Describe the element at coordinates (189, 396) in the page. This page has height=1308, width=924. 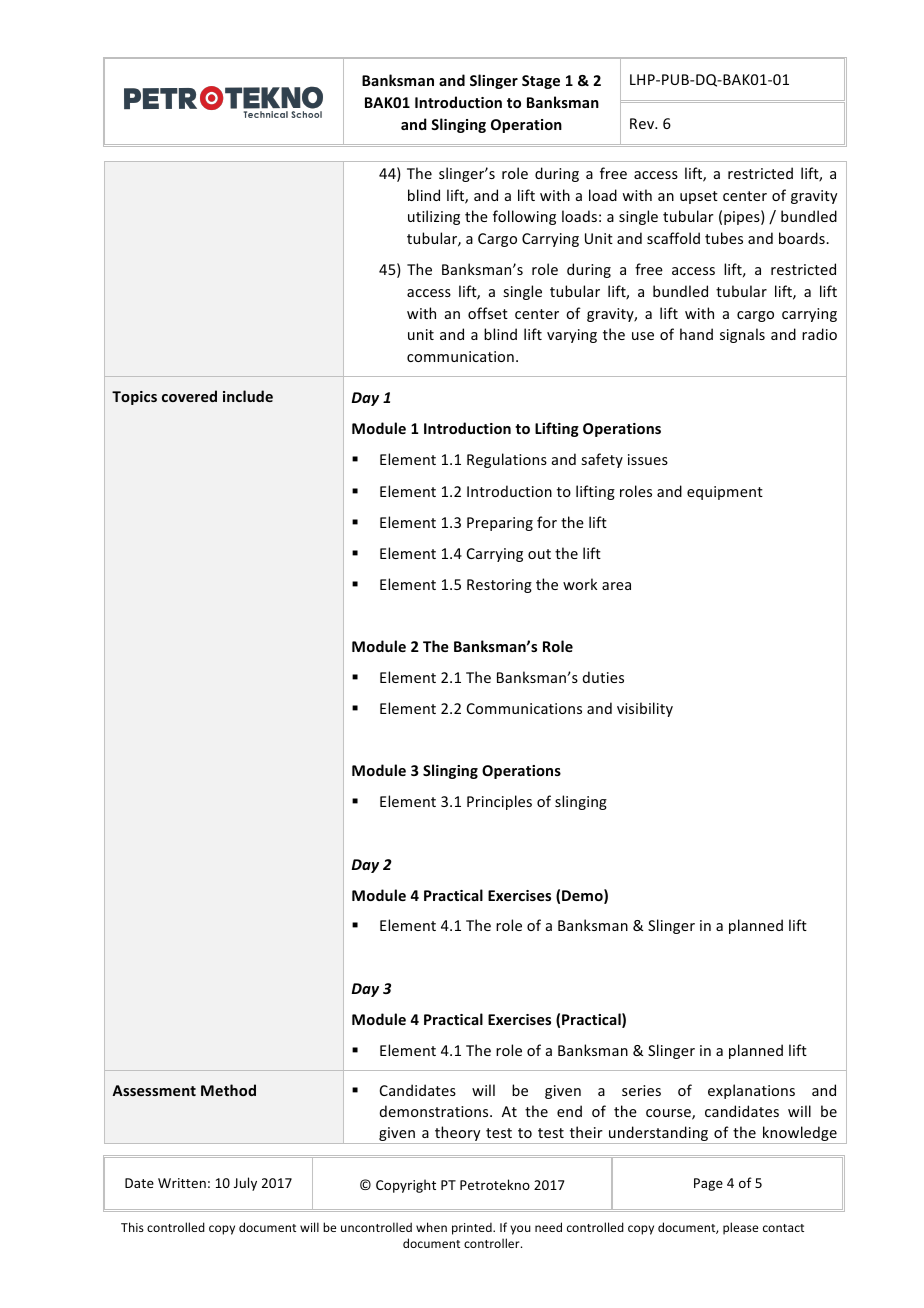
I see `covered` at that location.
